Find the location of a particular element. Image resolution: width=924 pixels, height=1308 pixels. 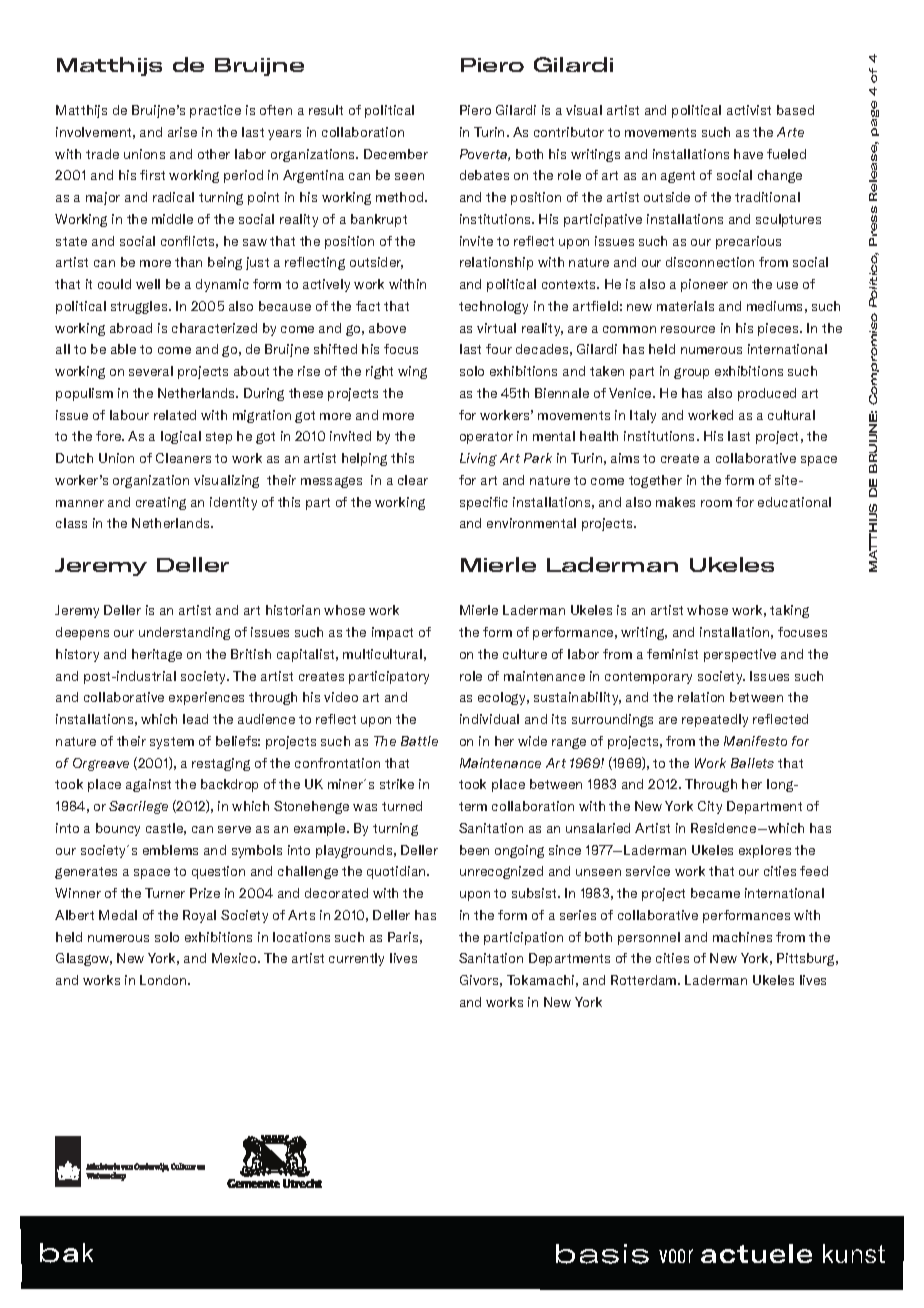

explores is located at coordinates (765, 851).
